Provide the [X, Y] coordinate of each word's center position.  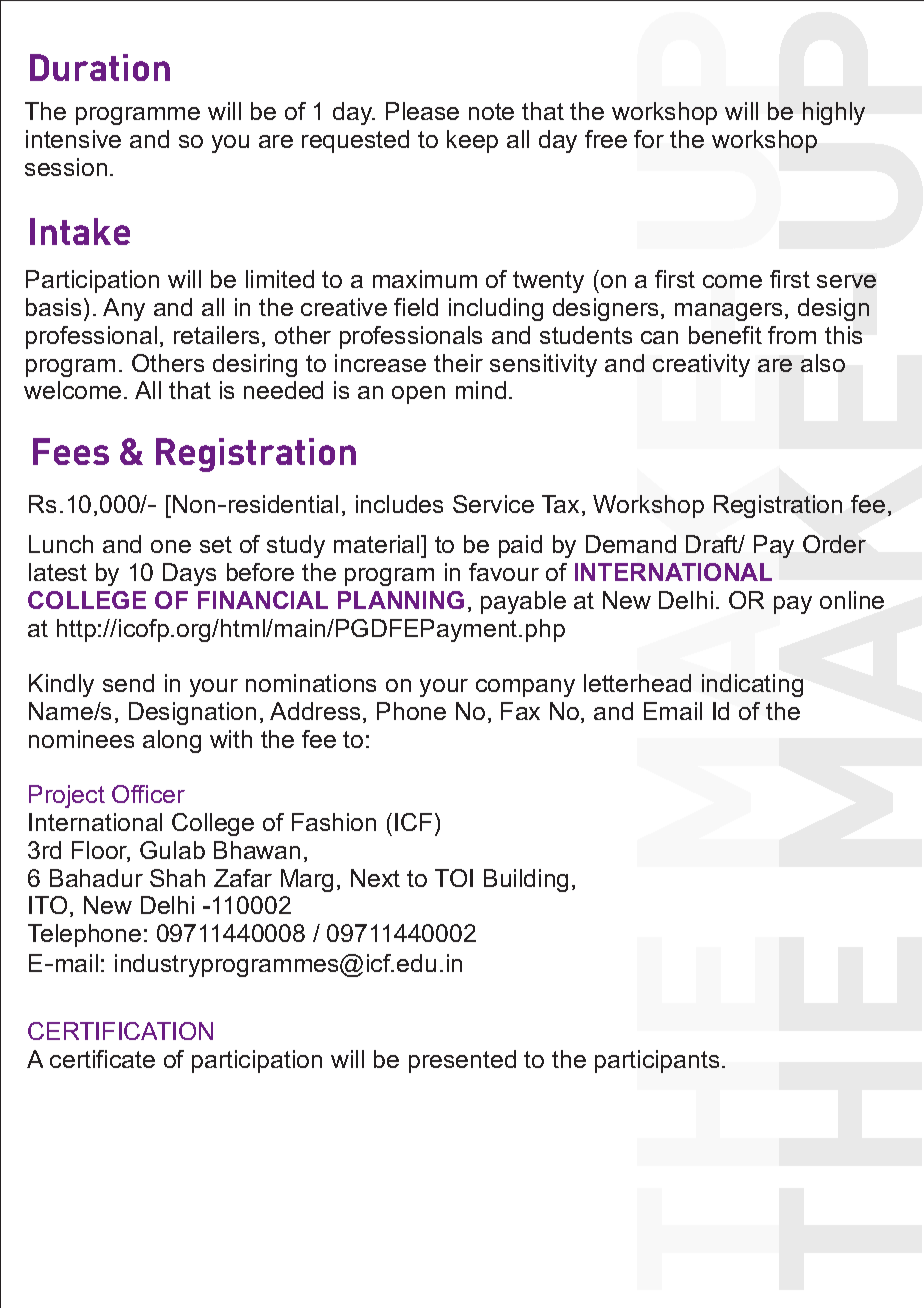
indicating [752, 685]
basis [53, 307]
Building [526, 880]
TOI [454, 878]
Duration [100, 67]
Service [493, 504]
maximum [425, 279]
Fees [71, 451]
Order [834, 544]
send [128, 683]
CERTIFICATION [120, 1031]
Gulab [172, 850]
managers [728, 312]
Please [422, 111]
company [525, 688]
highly [834, 113]
